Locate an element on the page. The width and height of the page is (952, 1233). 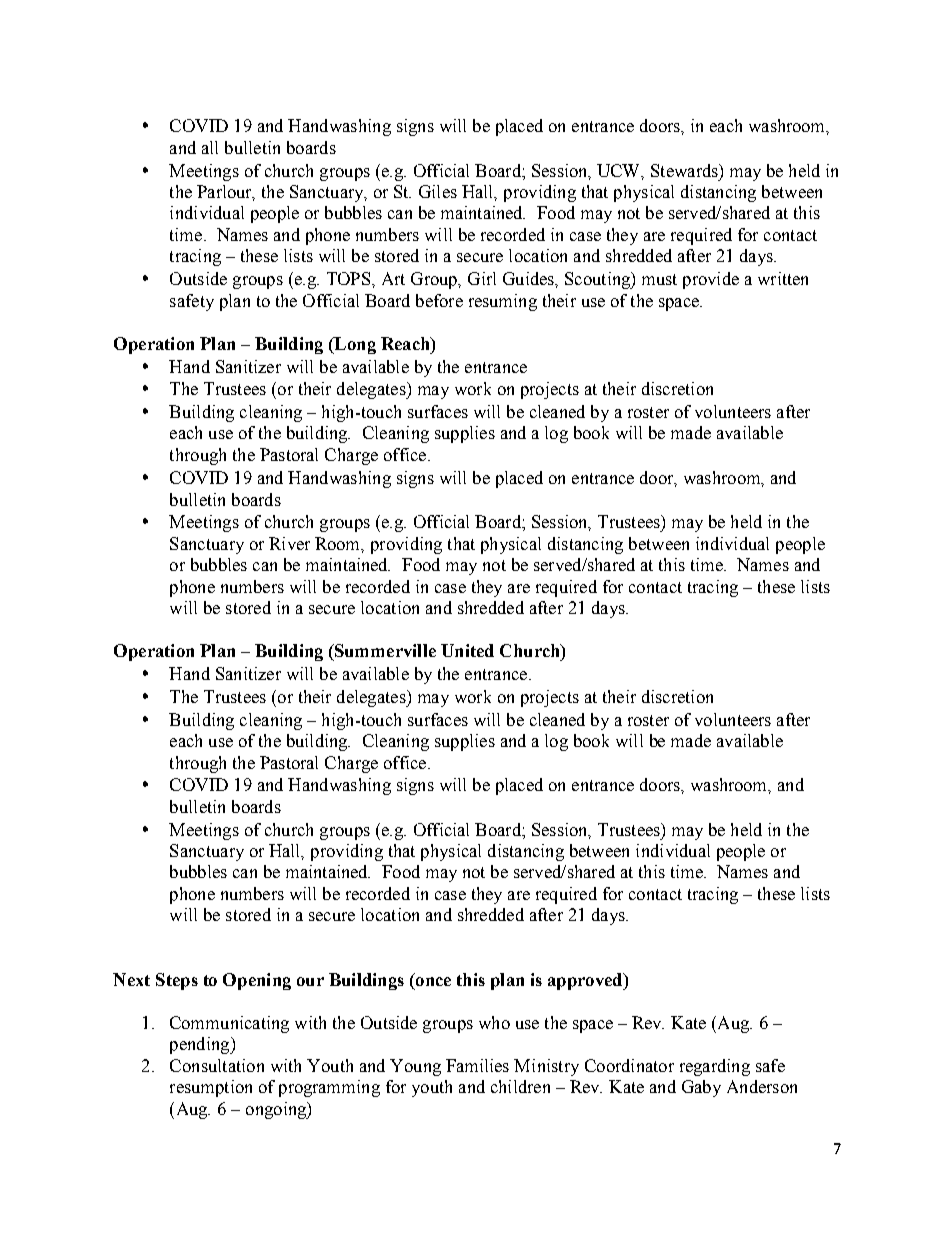
Giles is located at coordinates (438, 191).
